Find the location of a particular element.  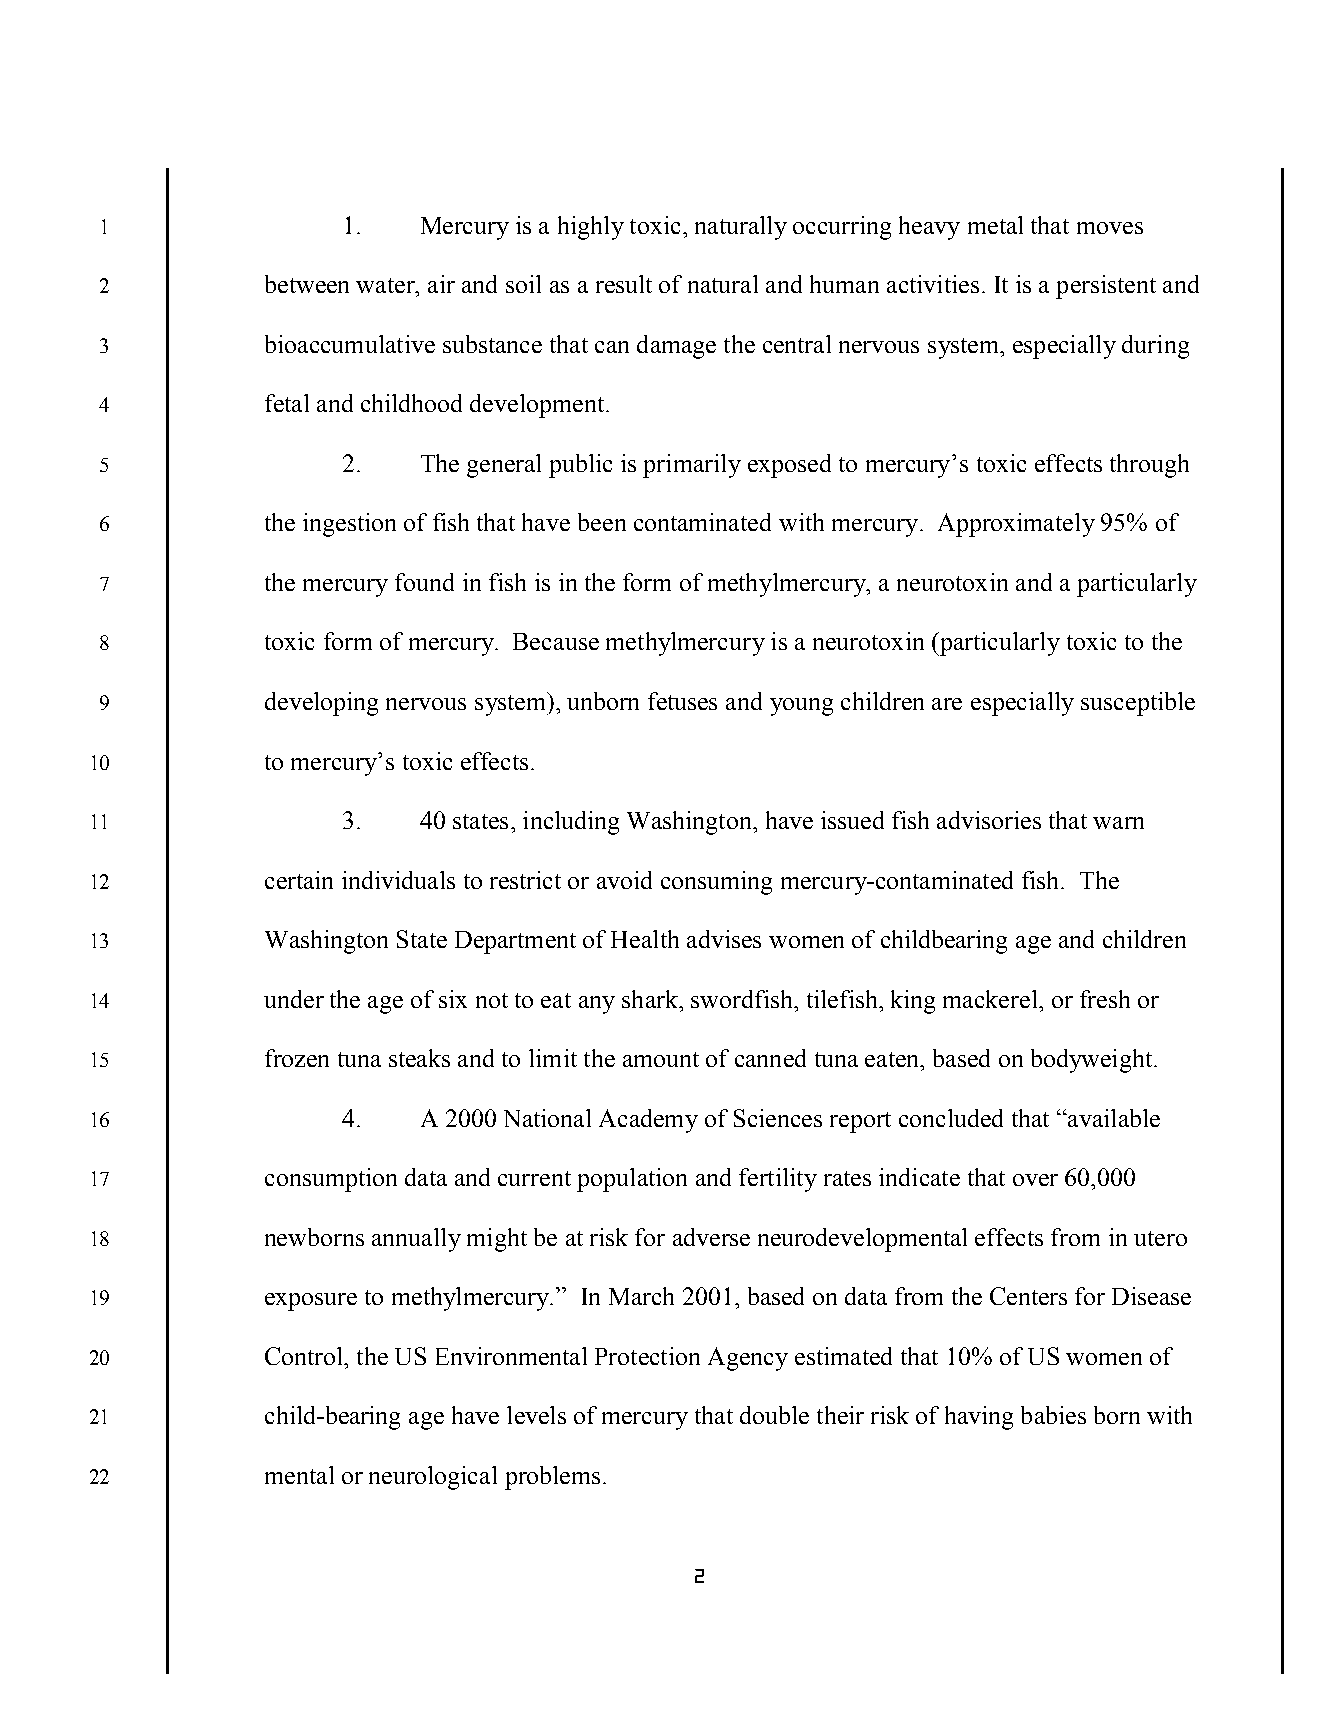

consumption is located at coordinates (331, 1180).
